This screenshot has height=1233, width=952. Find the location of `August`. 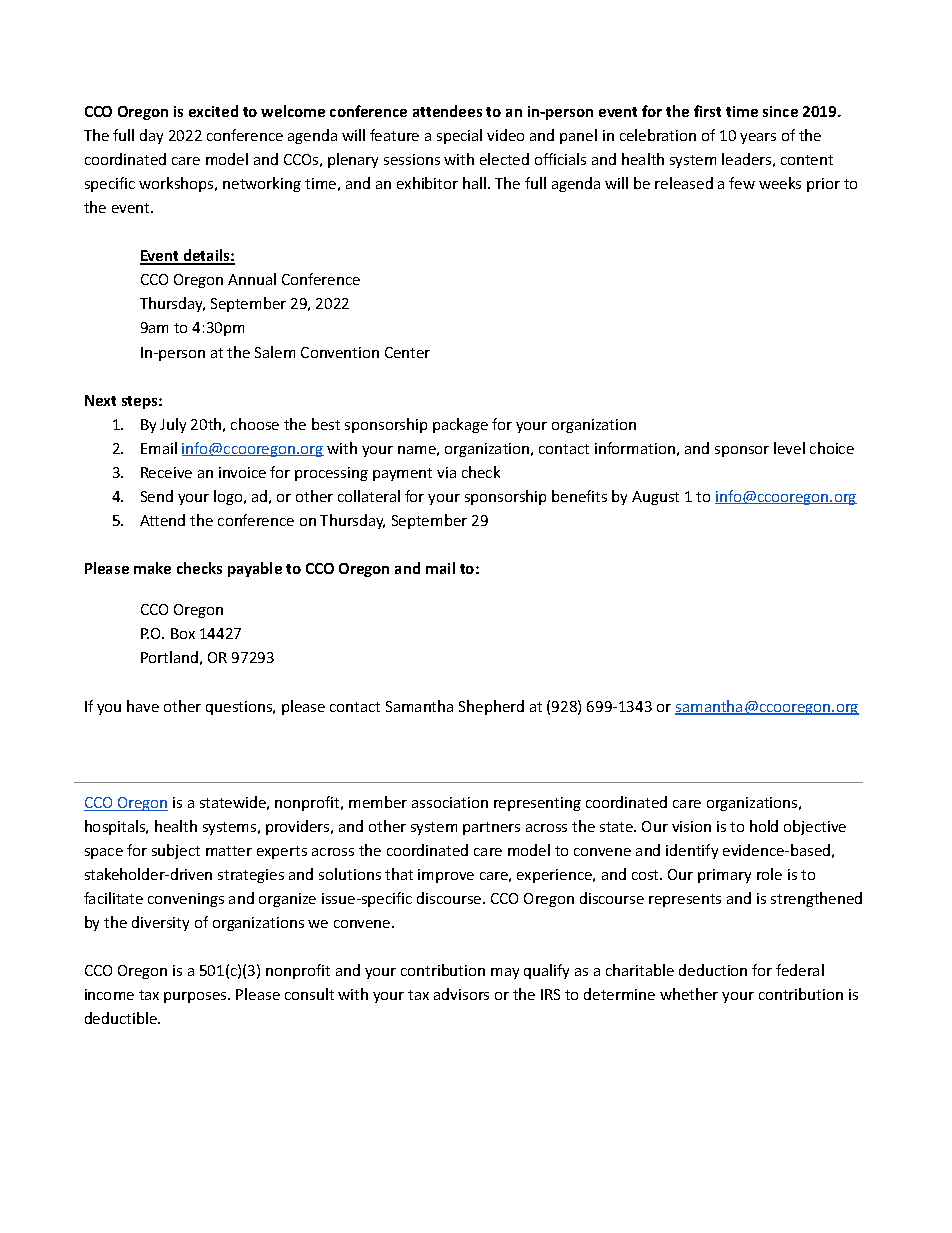

August is located at coordinates (655, 498).
